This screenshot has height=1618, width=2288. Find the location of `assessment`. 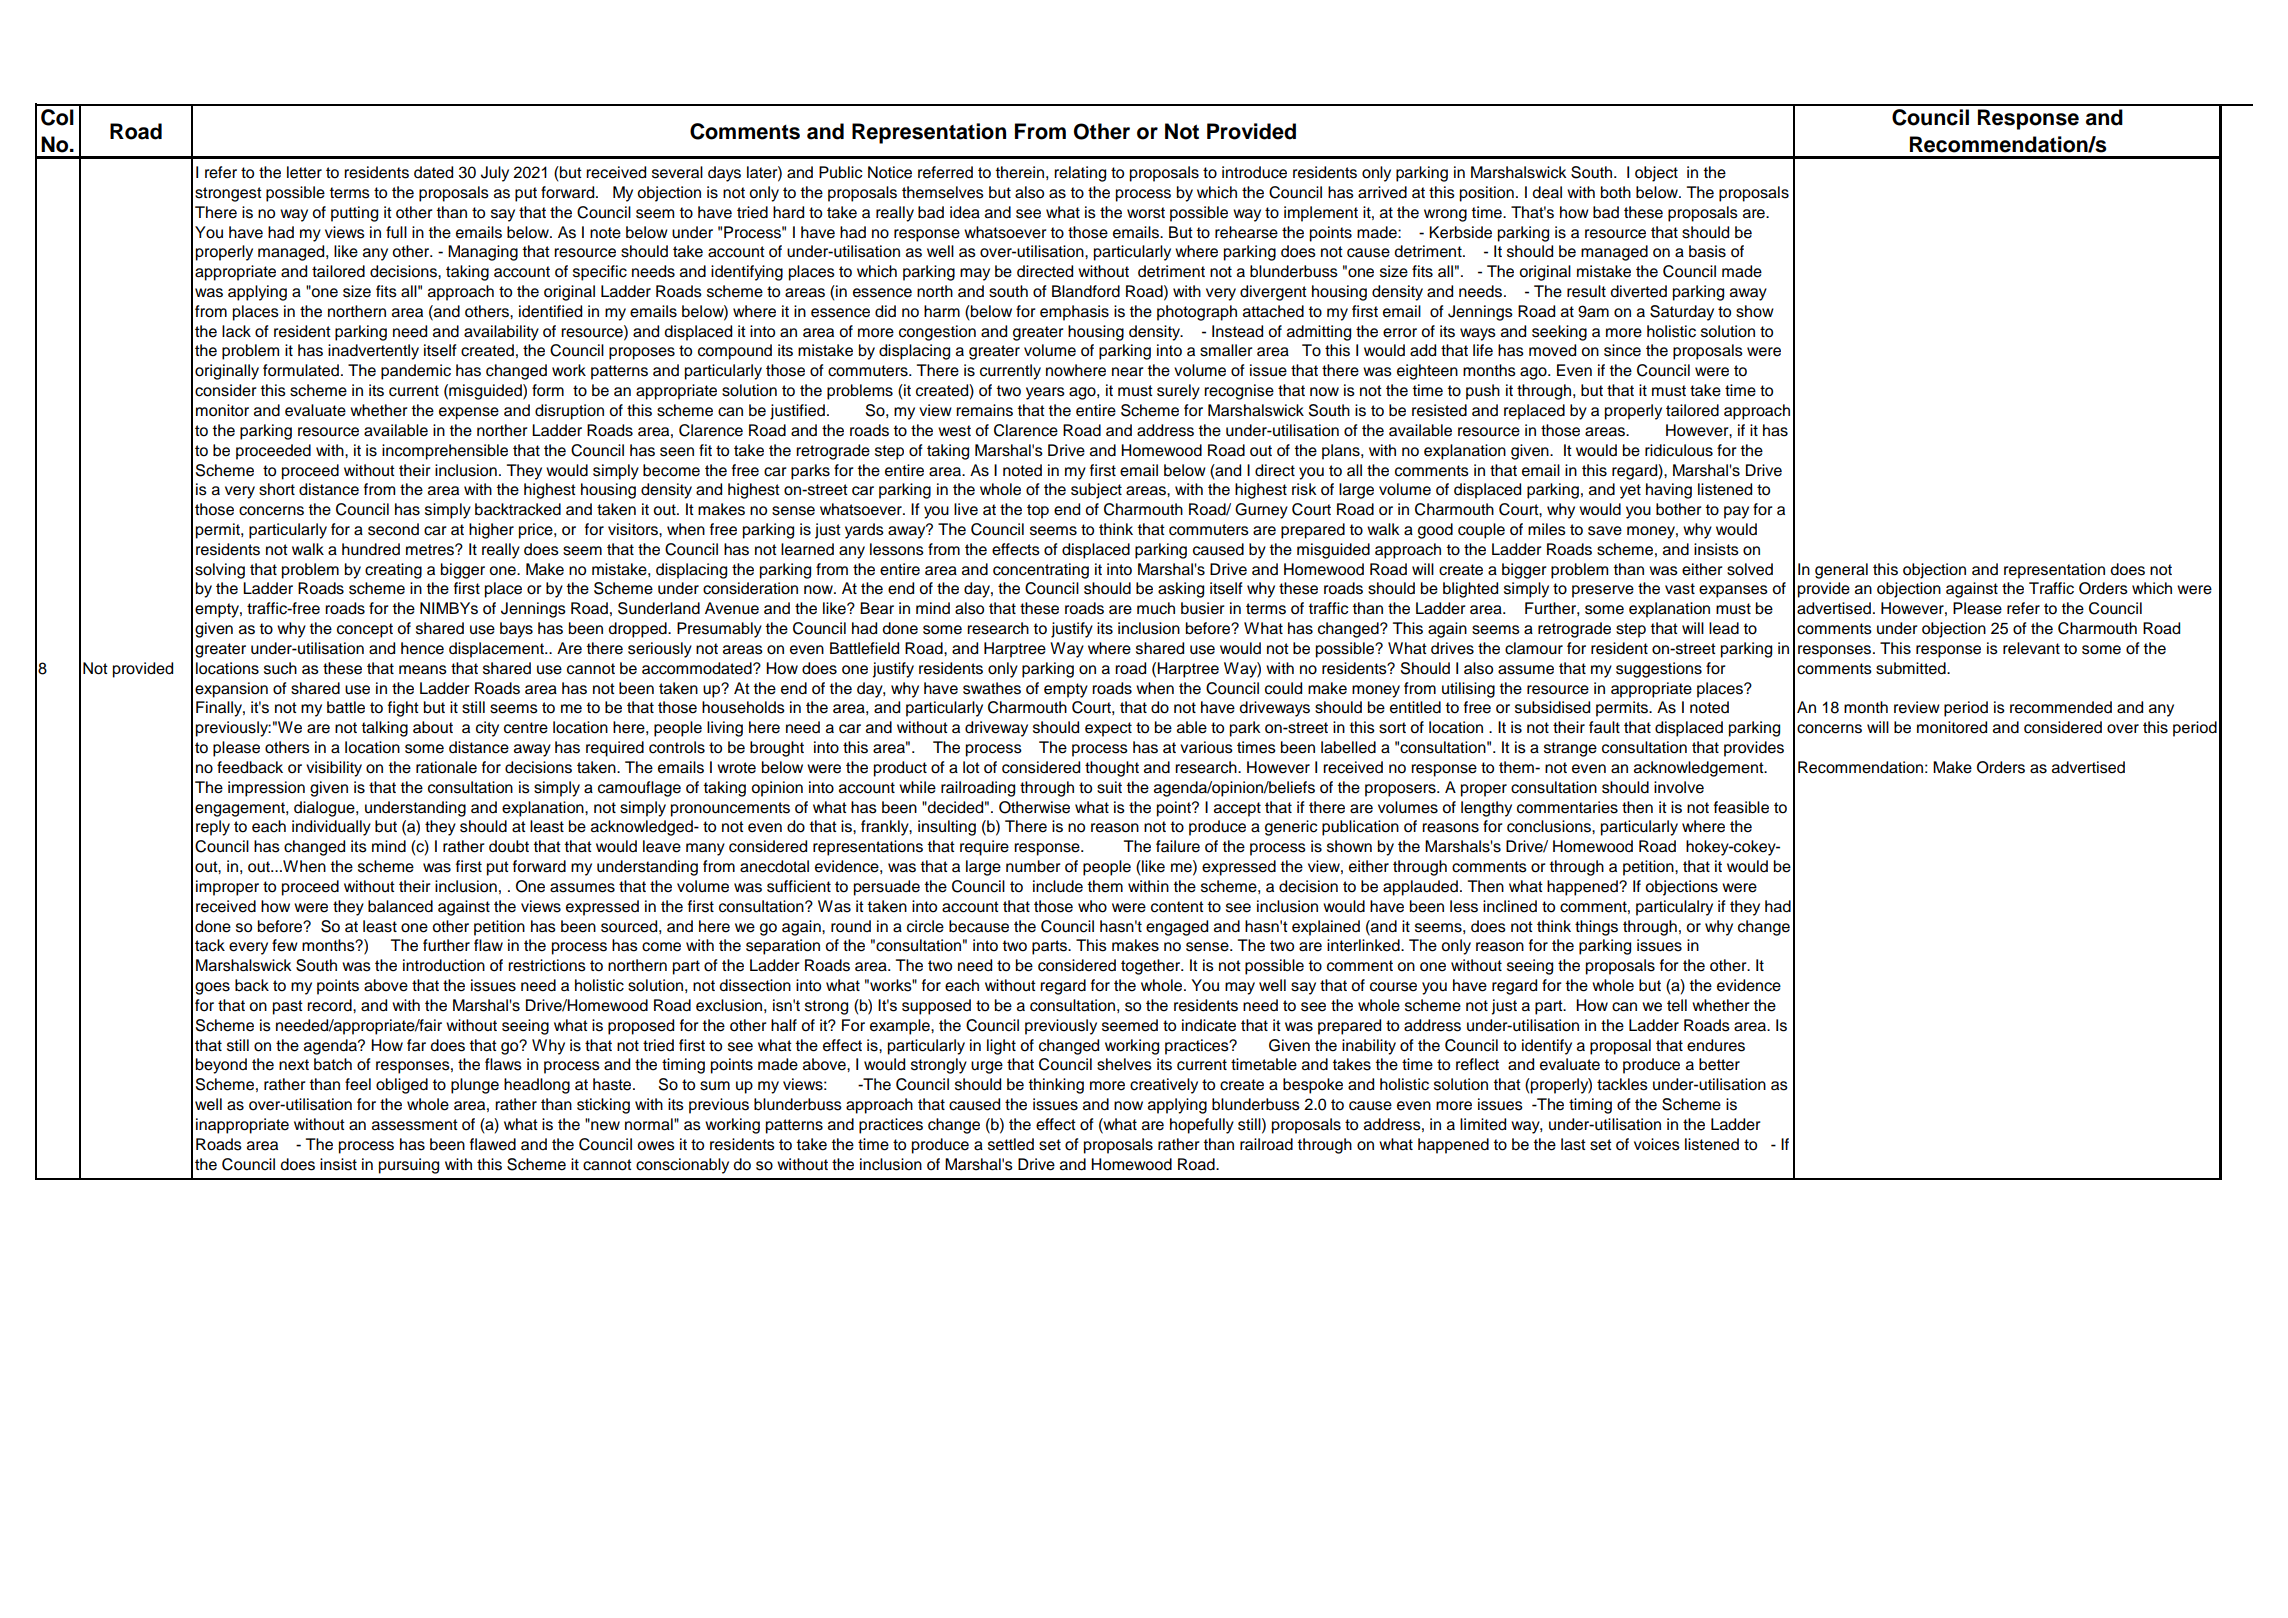

assessment is located at coordinates (415, 1125).
